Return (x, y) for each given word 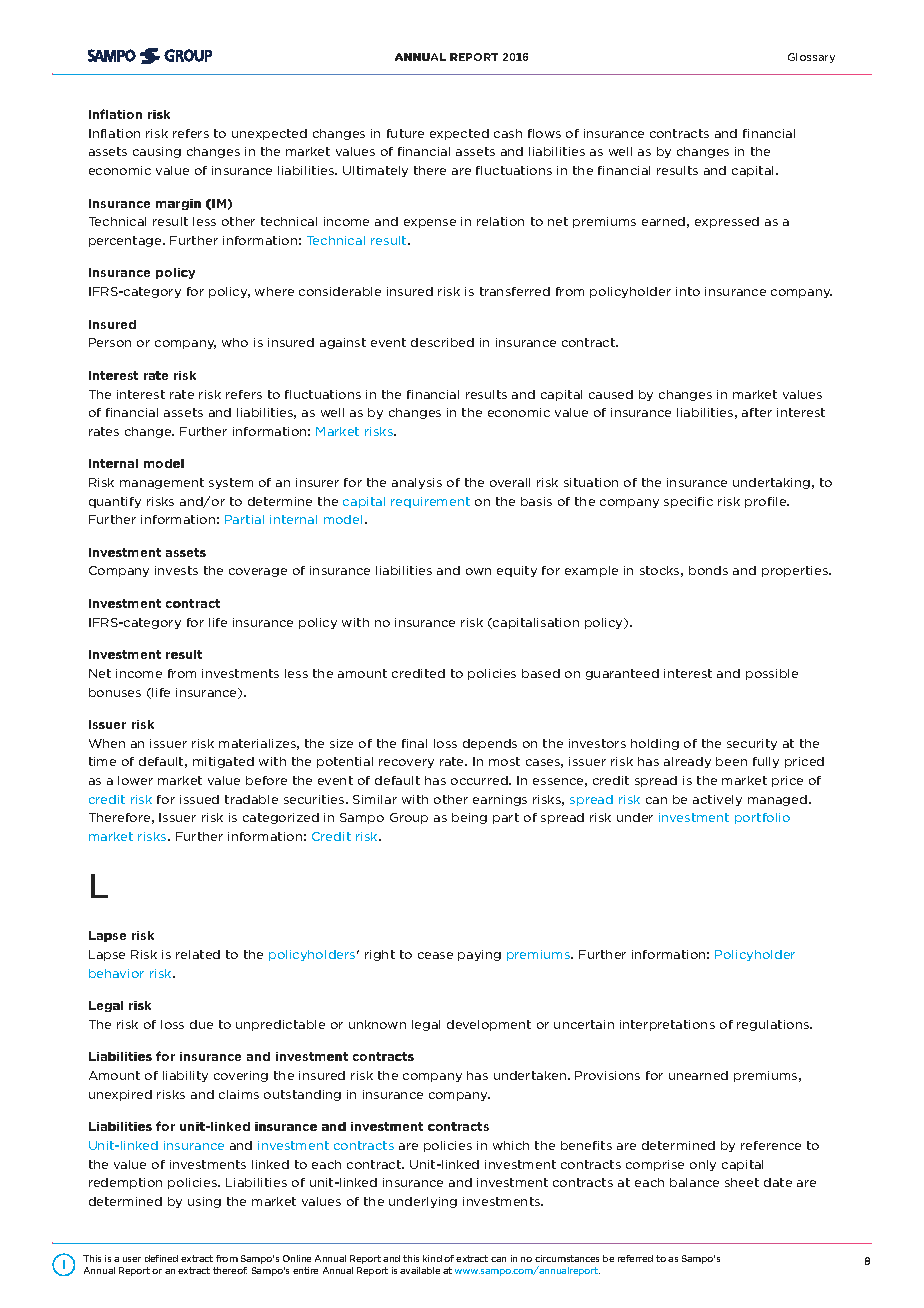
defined (161, 1258)
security (752, 744)
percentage (126, 241)
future (405, 133)
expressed (727, 222)
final (414, 743)
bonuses (115, 692)
